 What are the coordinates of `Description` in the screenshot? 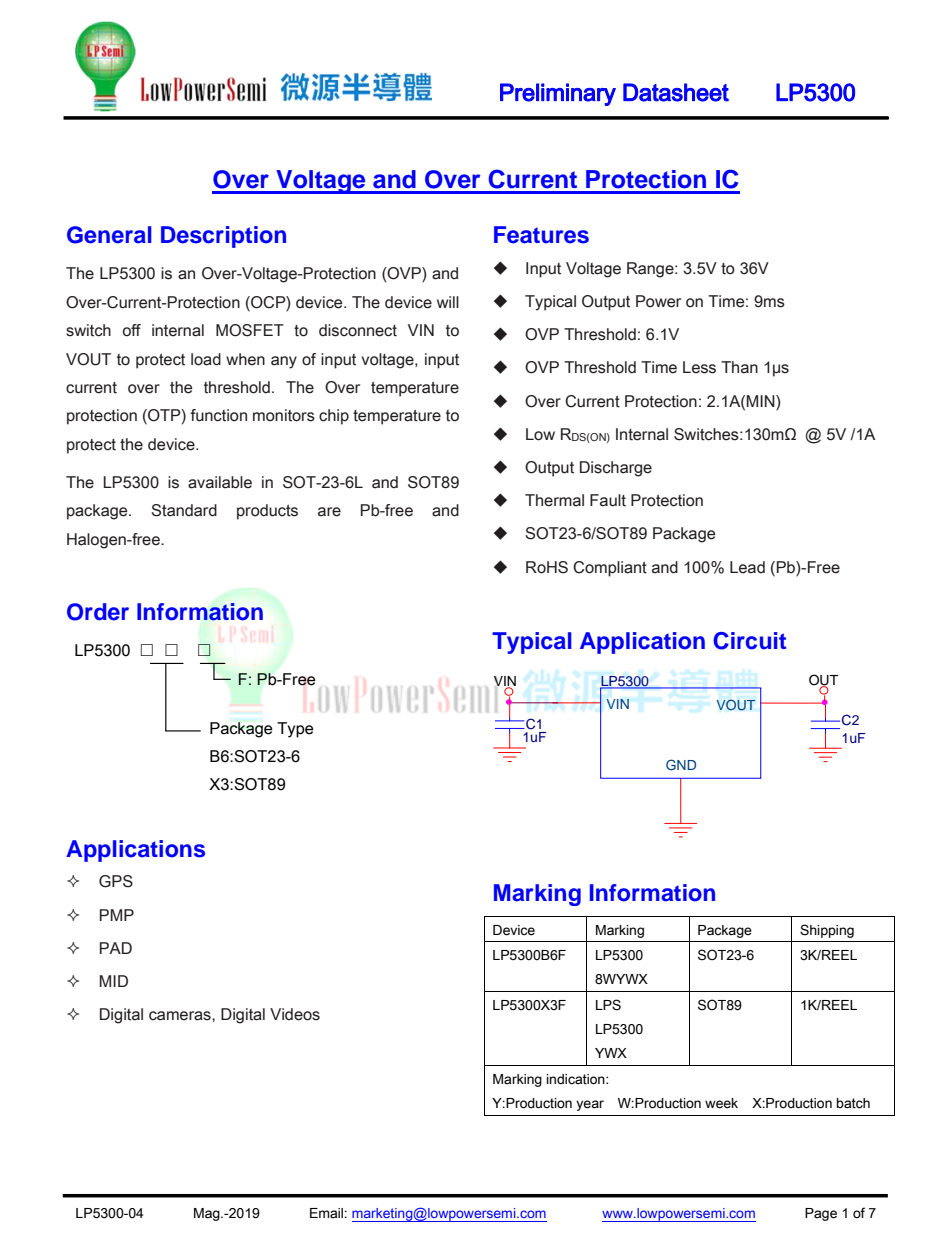 It's located at (223, 237).
